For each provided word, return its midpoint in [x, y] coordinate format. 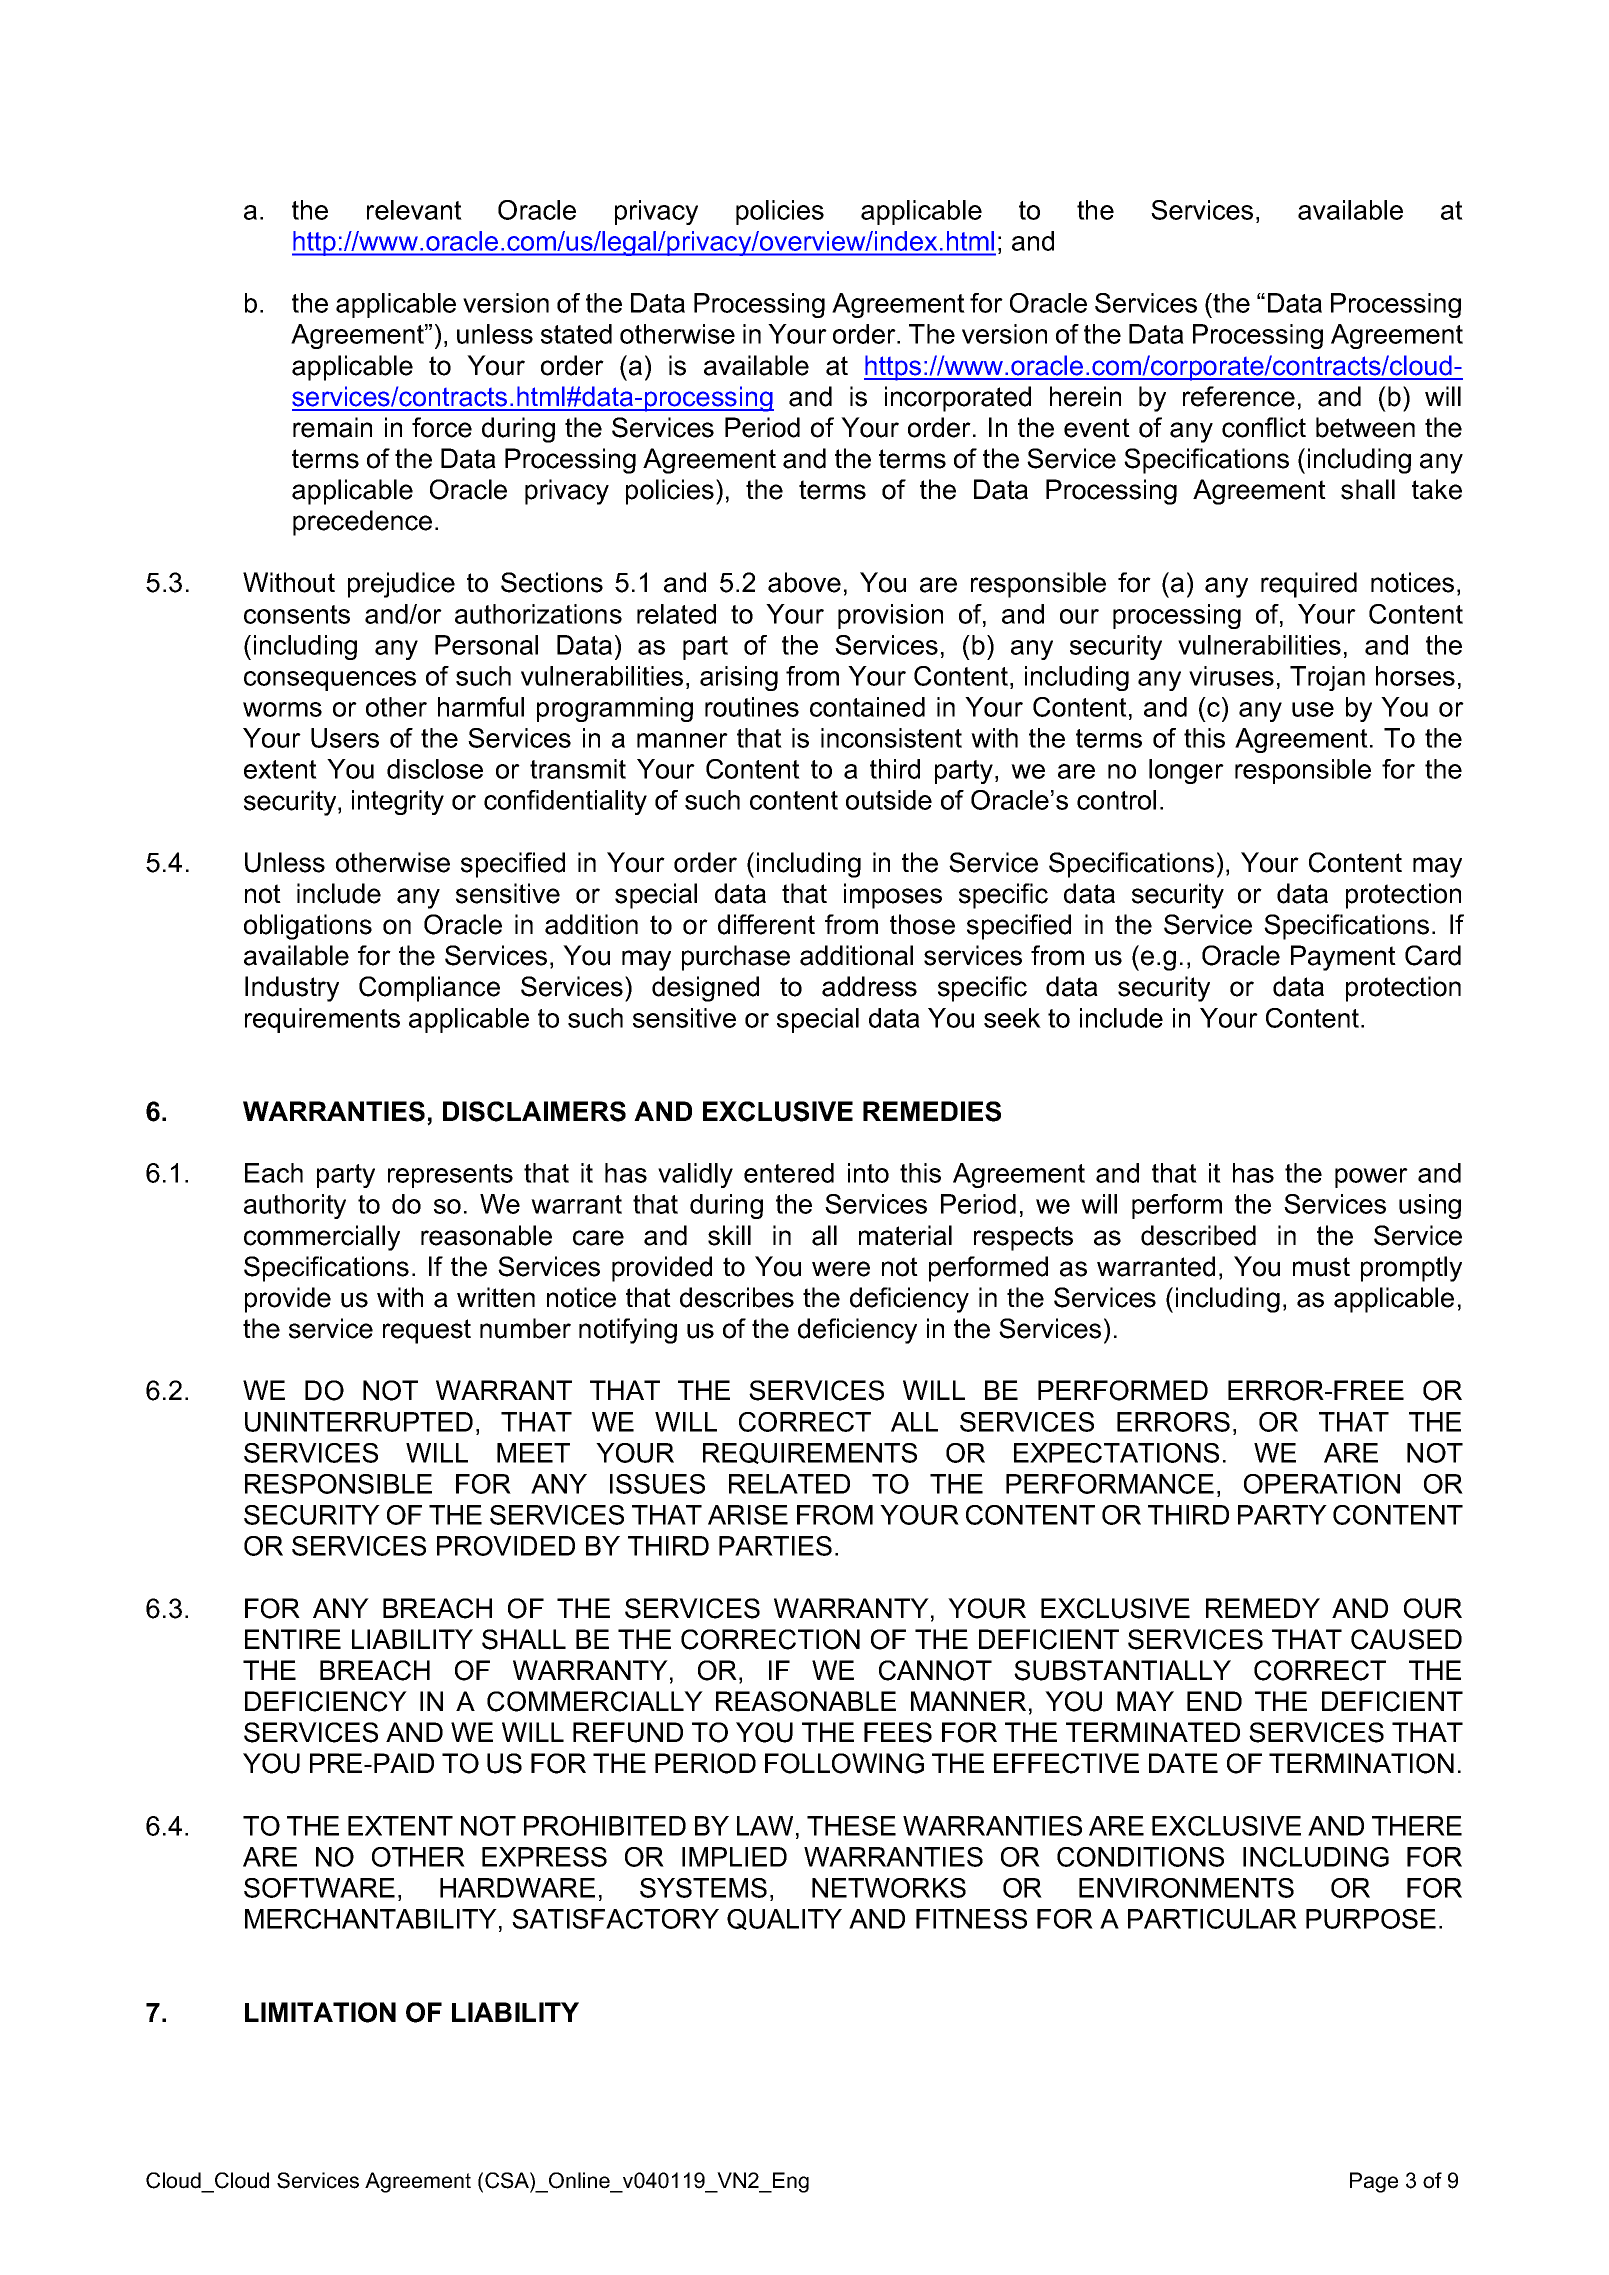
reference [1239, 396]
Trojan [1327, 678]
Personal [486, 645]
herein [1085, 396]
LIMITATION [320, 2012]
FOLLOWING [844, 1763]
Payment [1343, 958]
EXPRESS [544, 1857]
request [427, 1331]
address [869, 986]
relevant [414, 210]
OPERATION [1322, 1484]
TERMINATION [1361, 1763]
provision [890, 616]
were [841, 1269]
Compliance [429, 989]
